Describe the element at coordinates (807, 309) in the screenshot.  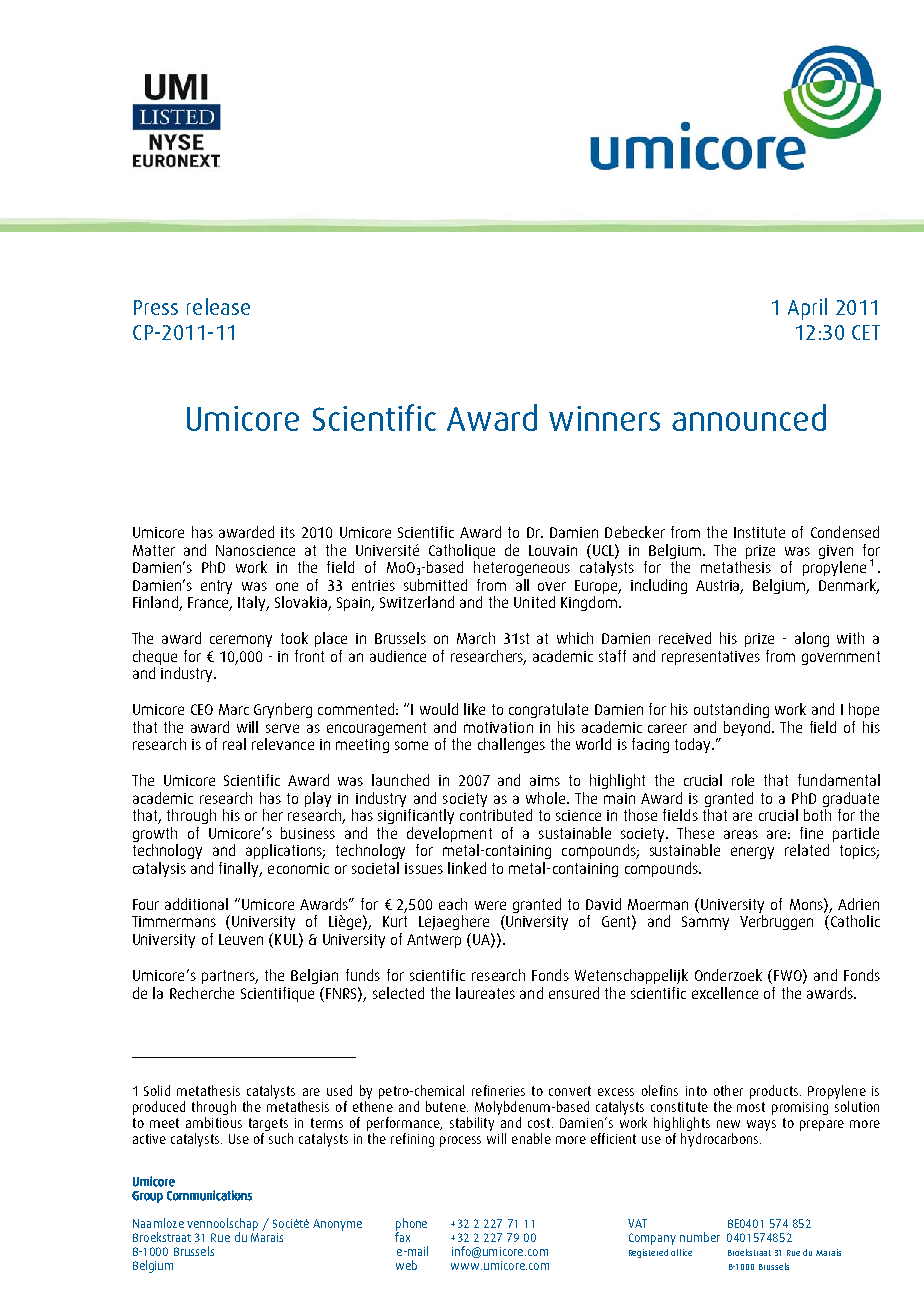
I see `April` at that location.
